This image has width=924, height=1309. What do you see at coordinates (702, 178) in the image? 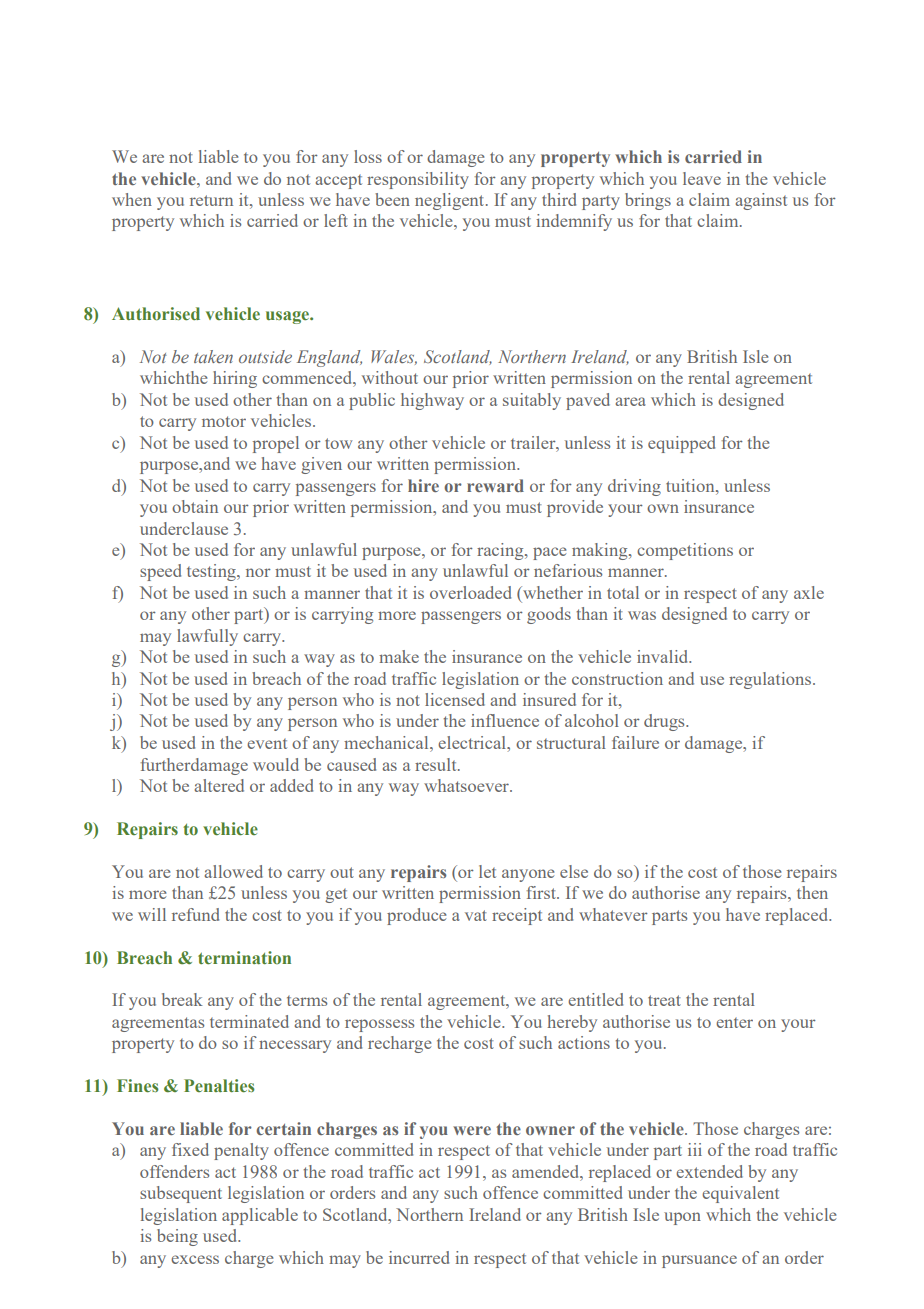
I see `leave` at bounding box center [702, 178].
